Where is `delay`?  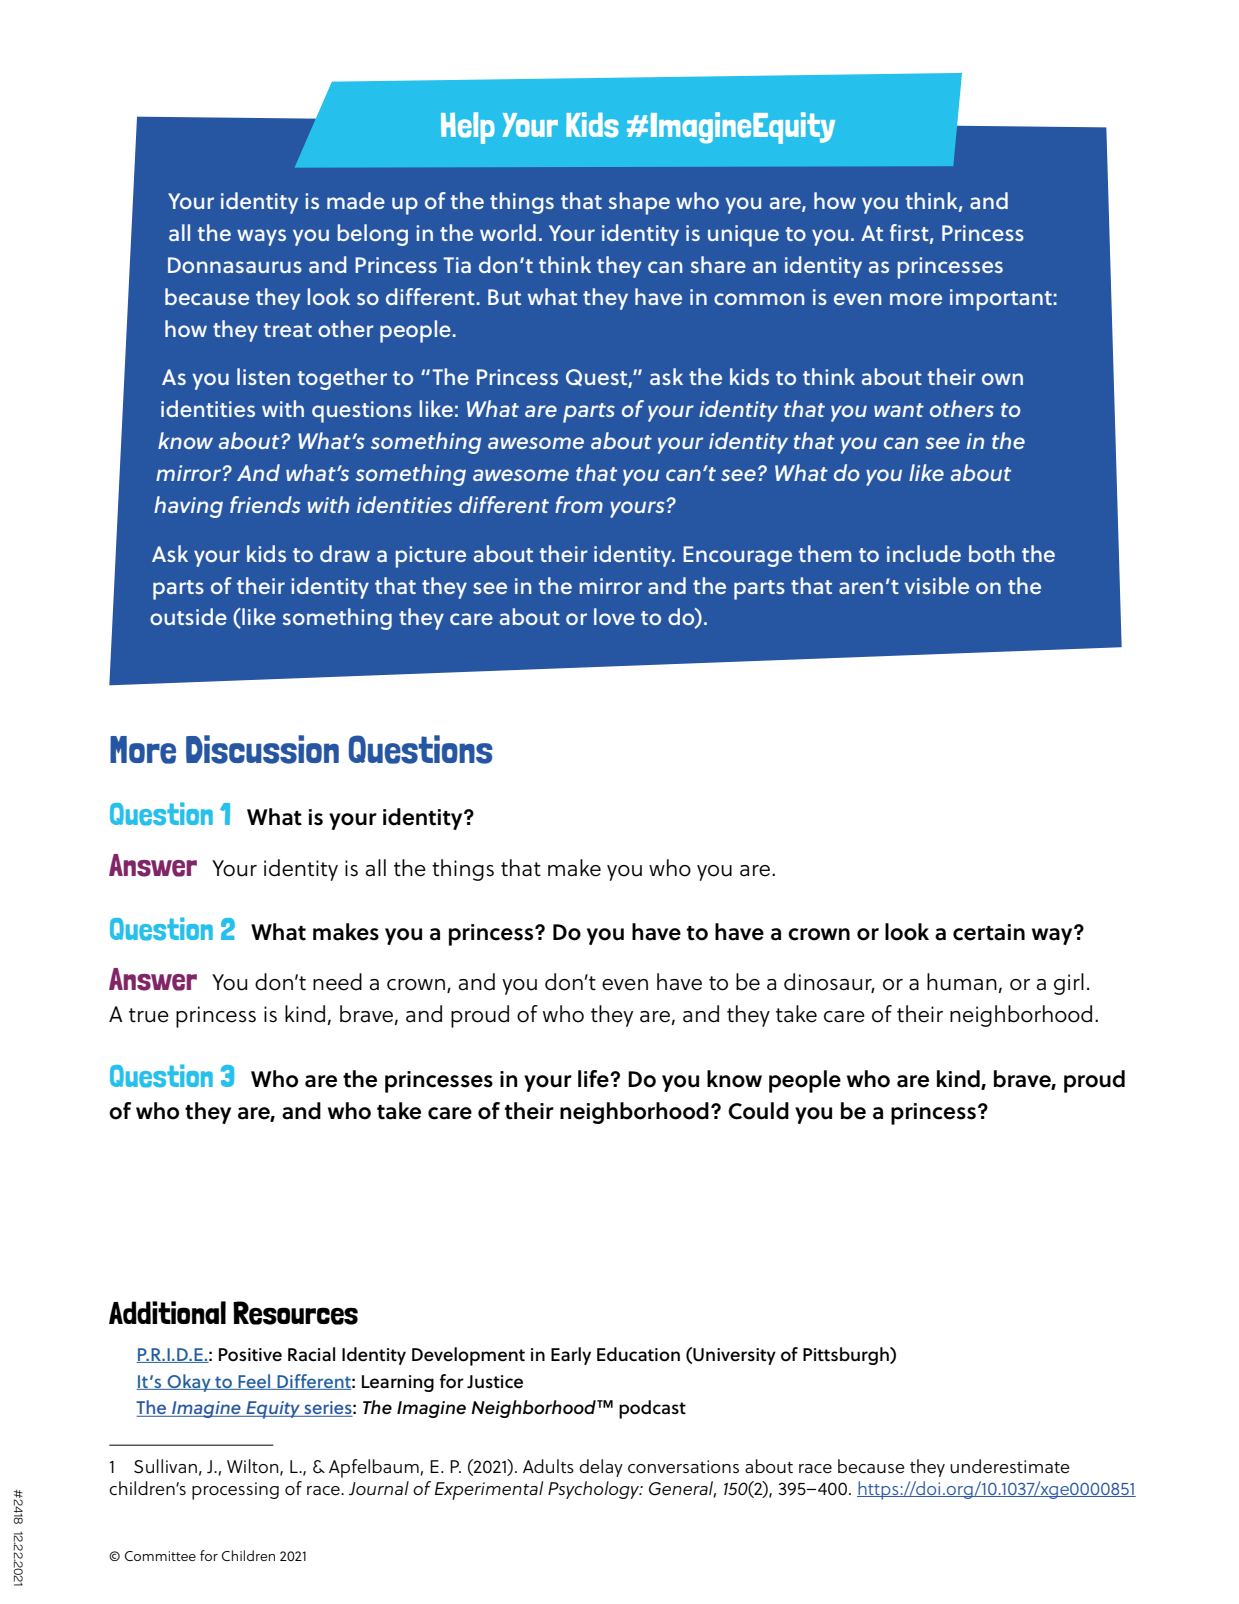 delay is located at coordinates (601, 1468).
